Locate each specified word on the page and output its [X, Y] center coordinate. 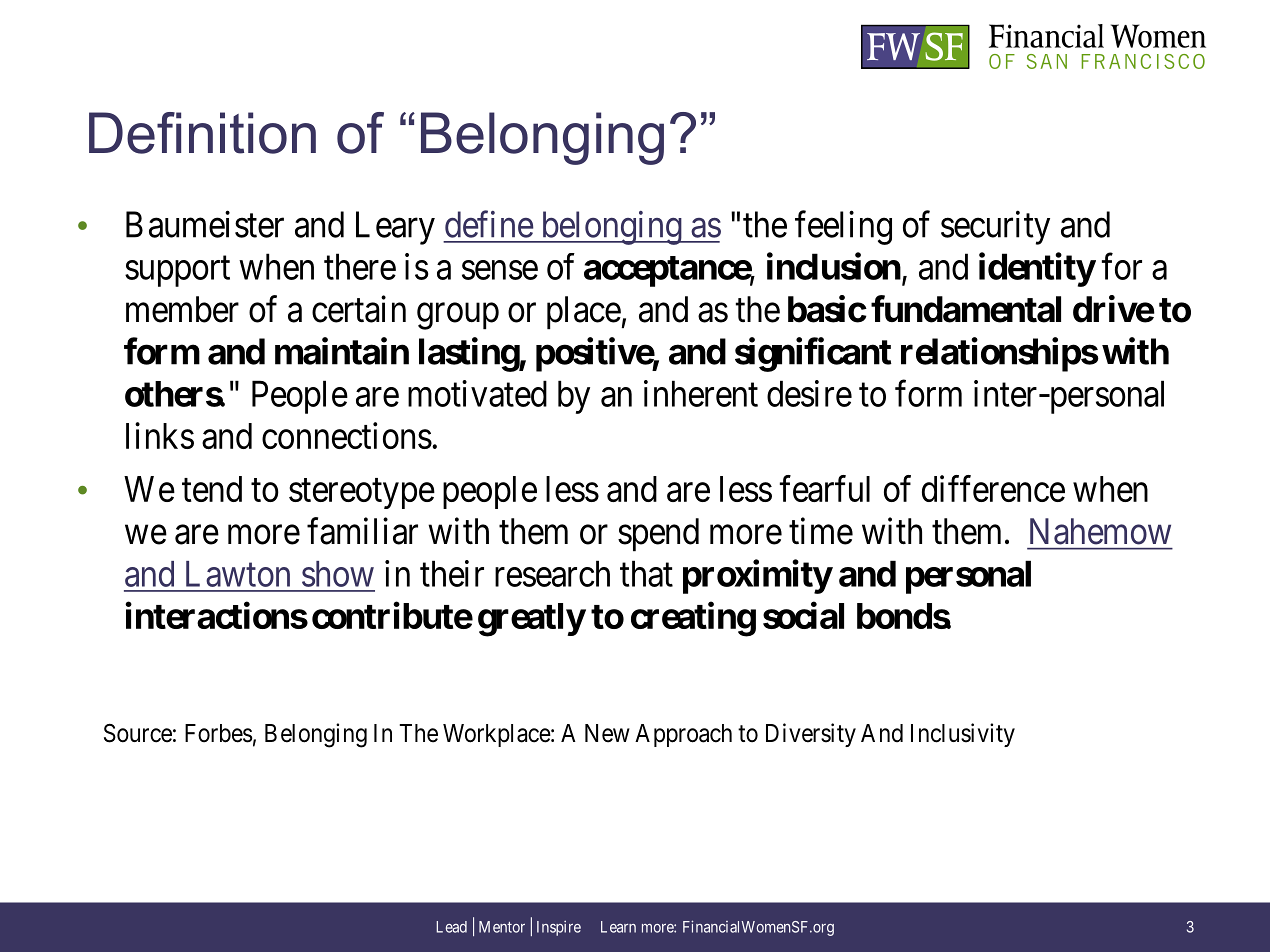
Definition [202, 133]
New [607, 733]
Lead [451, 927]
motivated [477, 393]
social [803, 615]
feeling [843, 228]
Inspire [559, 928]
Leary [395, 228]
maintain [342, 351]
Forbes [219, 733]
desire [809, 393]
